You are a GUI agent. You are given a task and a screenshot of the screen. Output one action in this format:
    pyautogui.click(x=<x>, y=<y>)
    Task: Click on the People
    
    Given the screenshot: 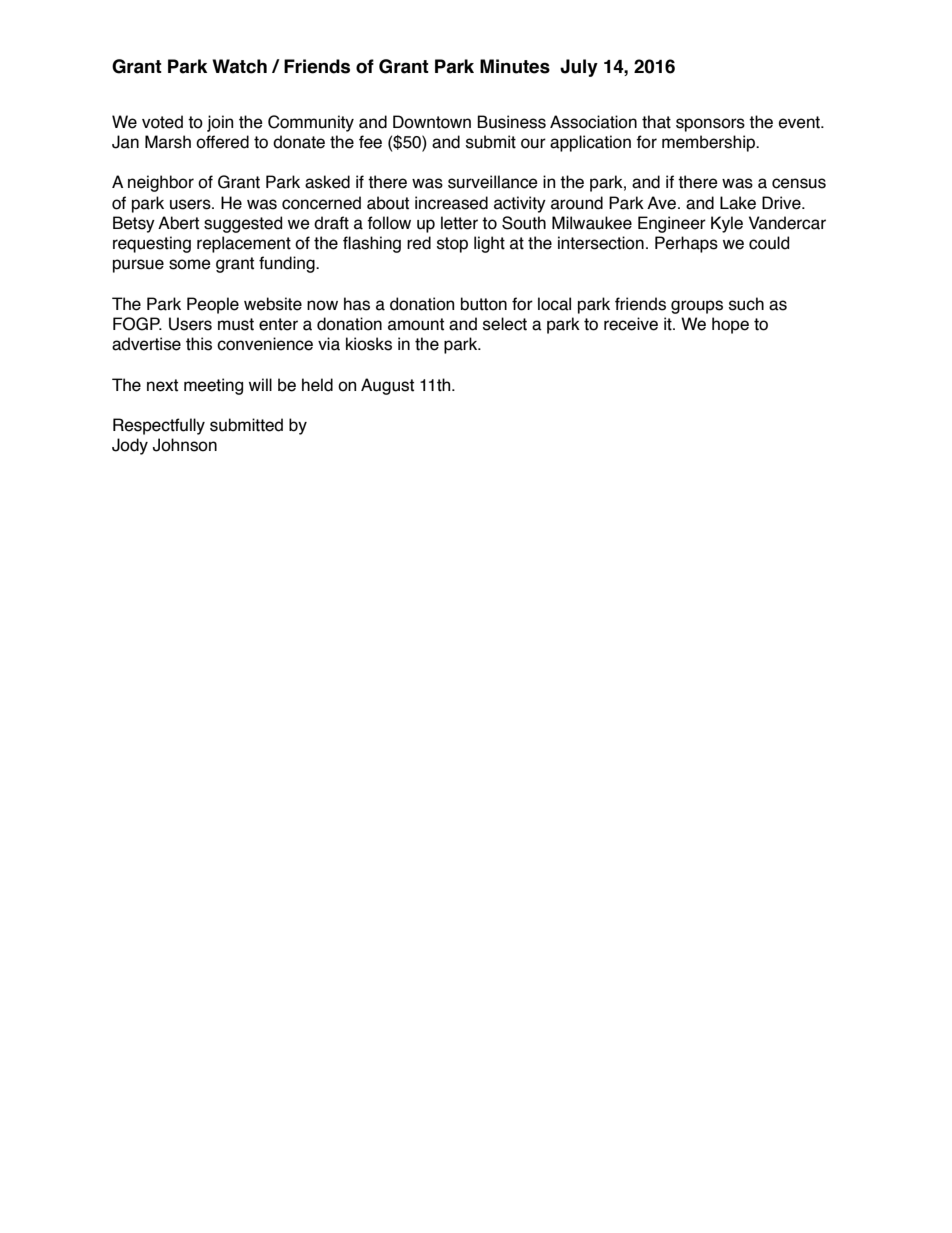 What is the action you would take?
    pyautogui.click(x=213, y=305)
